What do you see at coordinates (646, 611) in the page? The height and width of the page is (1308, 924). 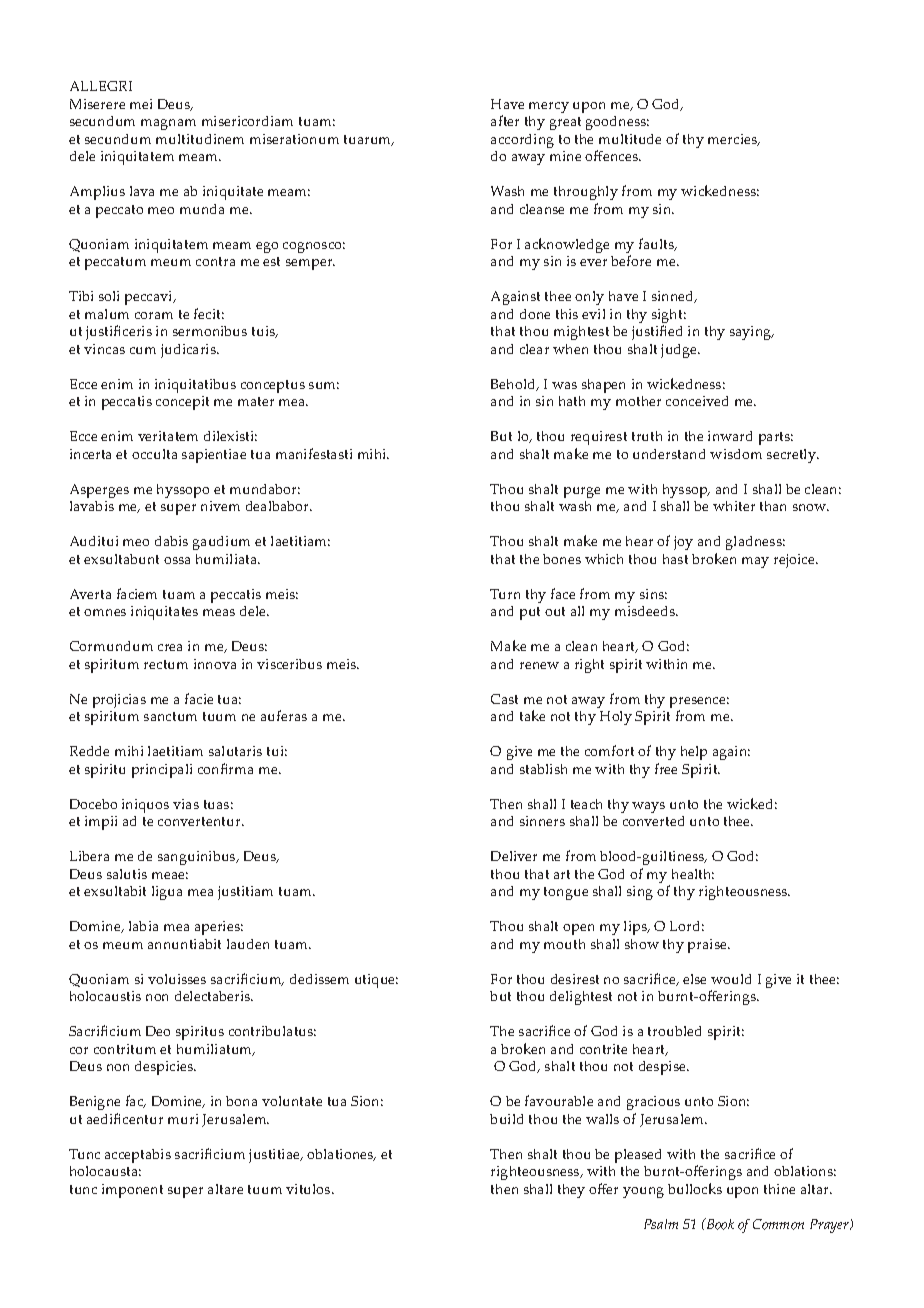 I see `misdeeds` at bounding box center [646, 611].
